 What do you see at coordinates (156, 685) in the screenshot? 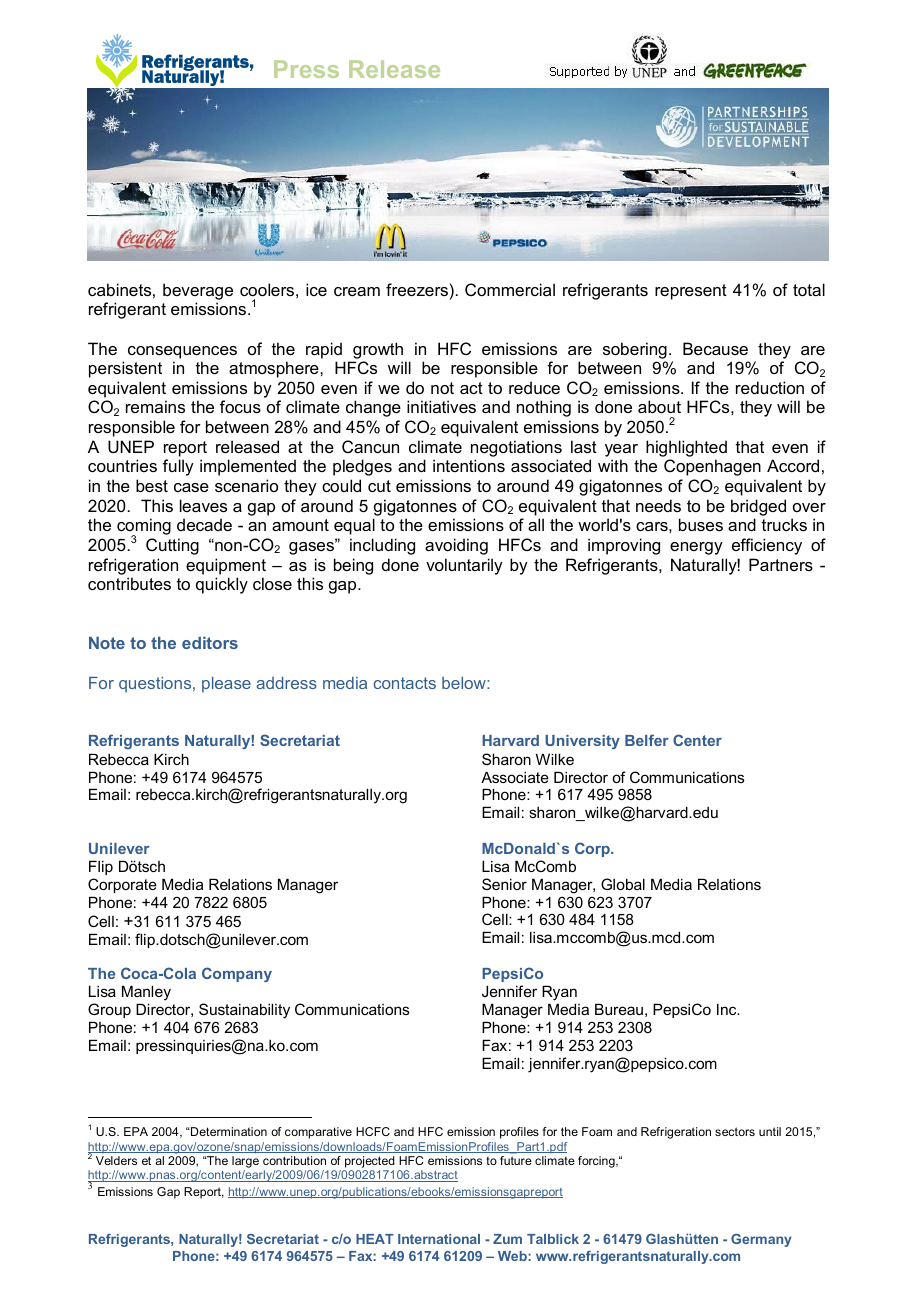
I see `questions` at bounding box center [156, 685].
